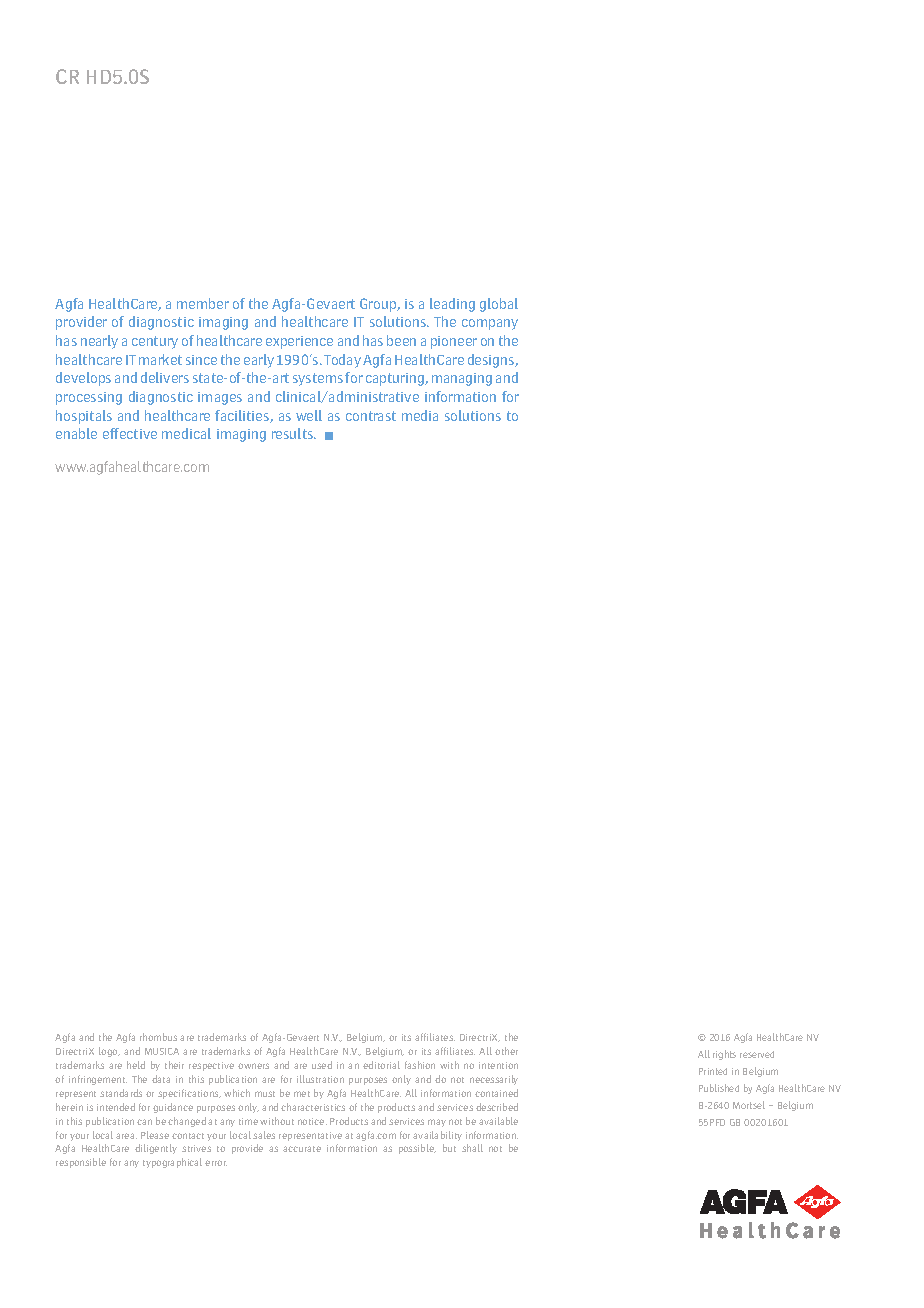  Describe the element at coordinates (401, 340) in the screenshot. I see `been` at that location.
